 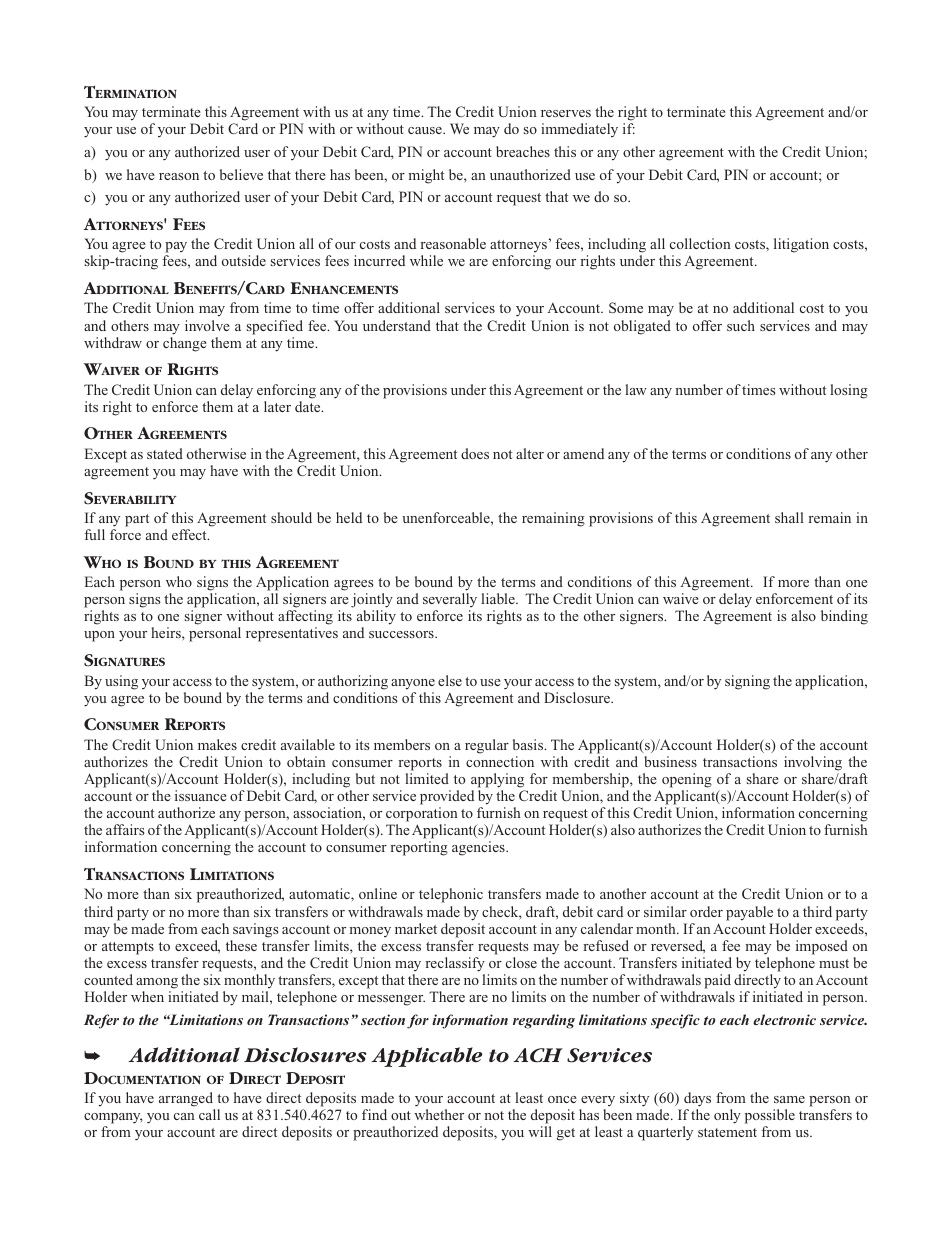 What do you see at coordinates (450, 602) in the screenshot?
I see `severally` at bounding box center [450, 602].
